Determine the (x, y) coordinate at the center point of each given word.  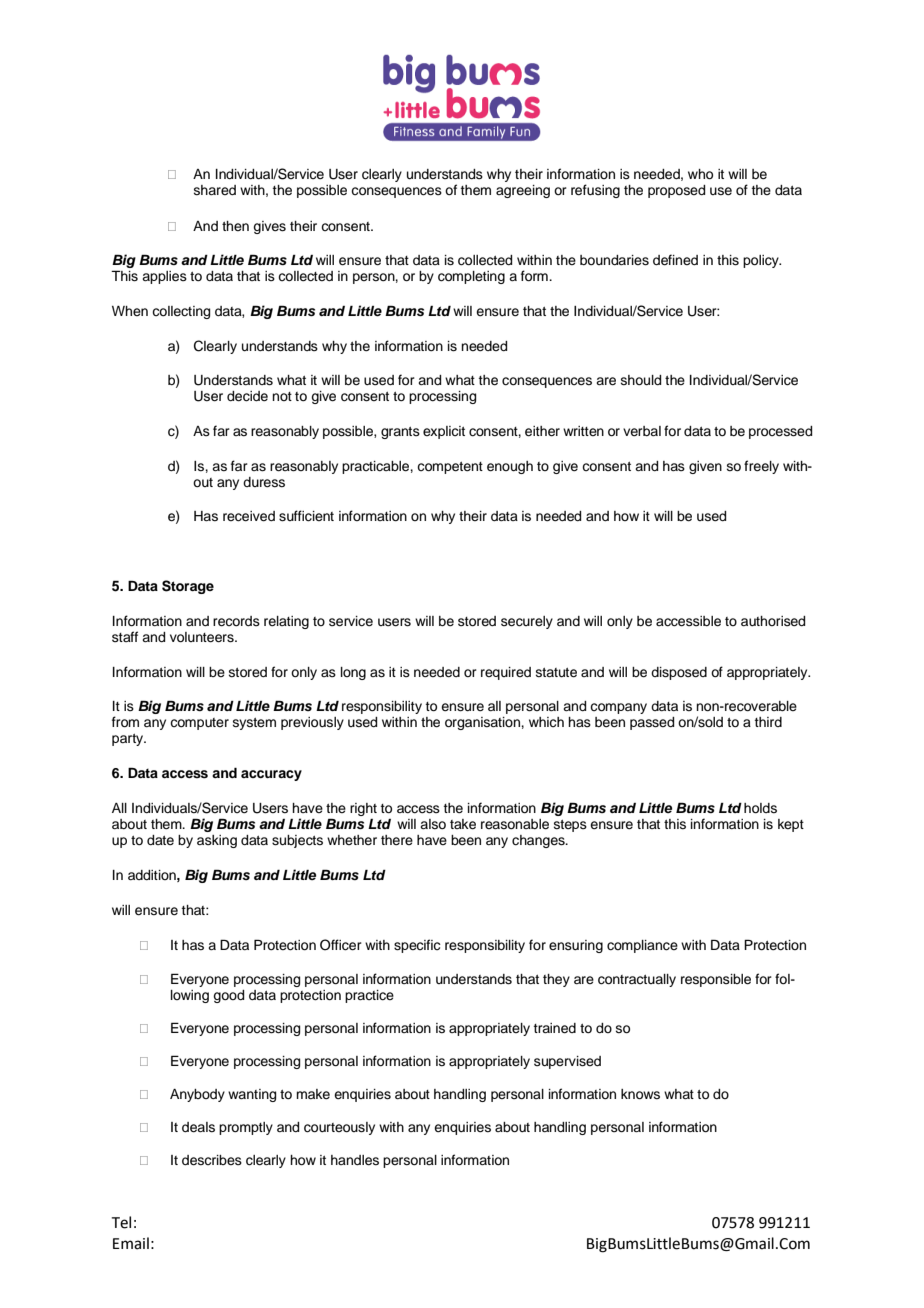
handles (355, 1160)
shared (215, 190)
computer (199, 724)
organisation (483, 723)
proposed (676, 191)
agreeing (523, 191)
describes (212, 1160)
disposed (679, 673)
